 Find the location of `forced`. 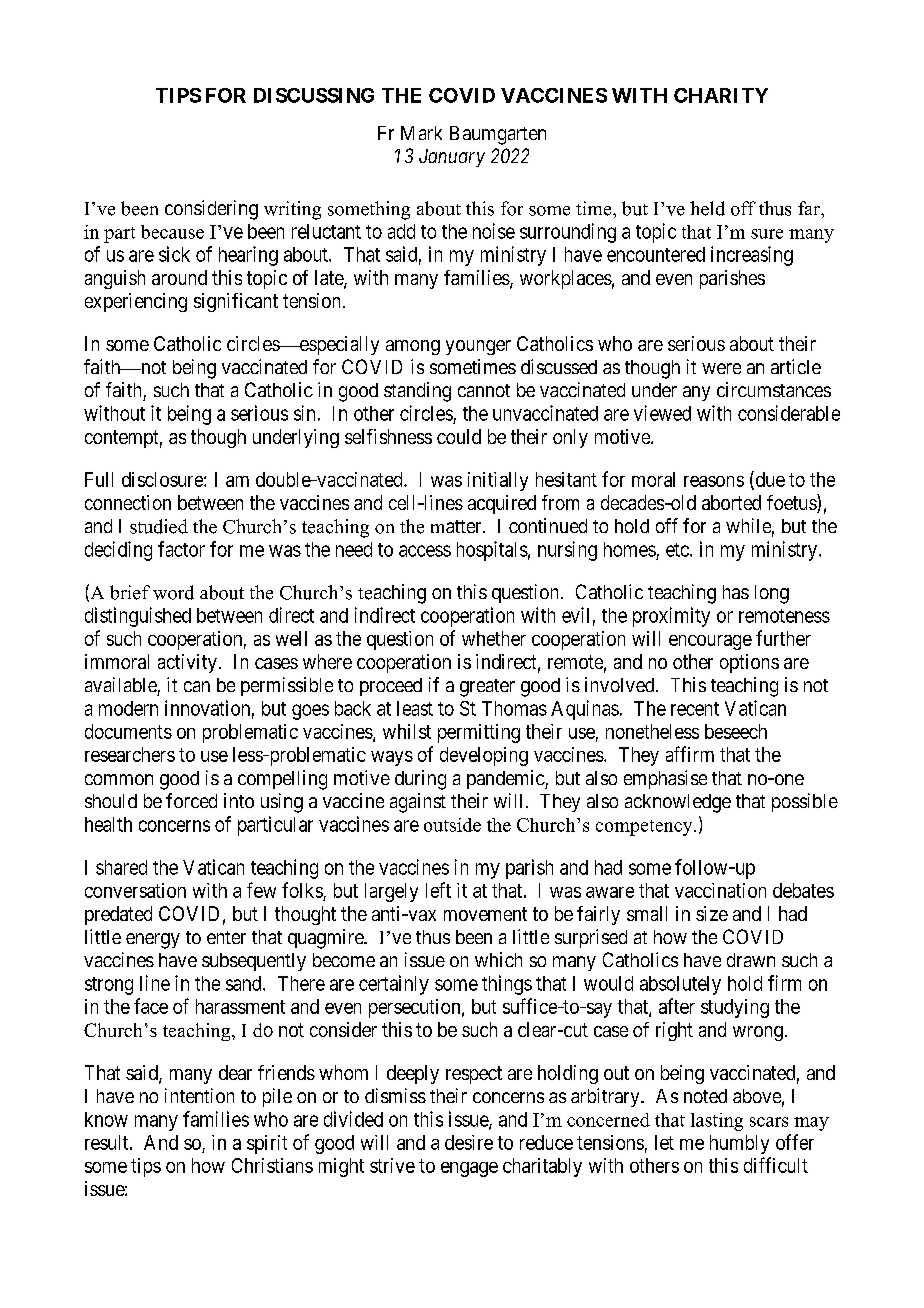

forced is located at coordinates (191, 800).
